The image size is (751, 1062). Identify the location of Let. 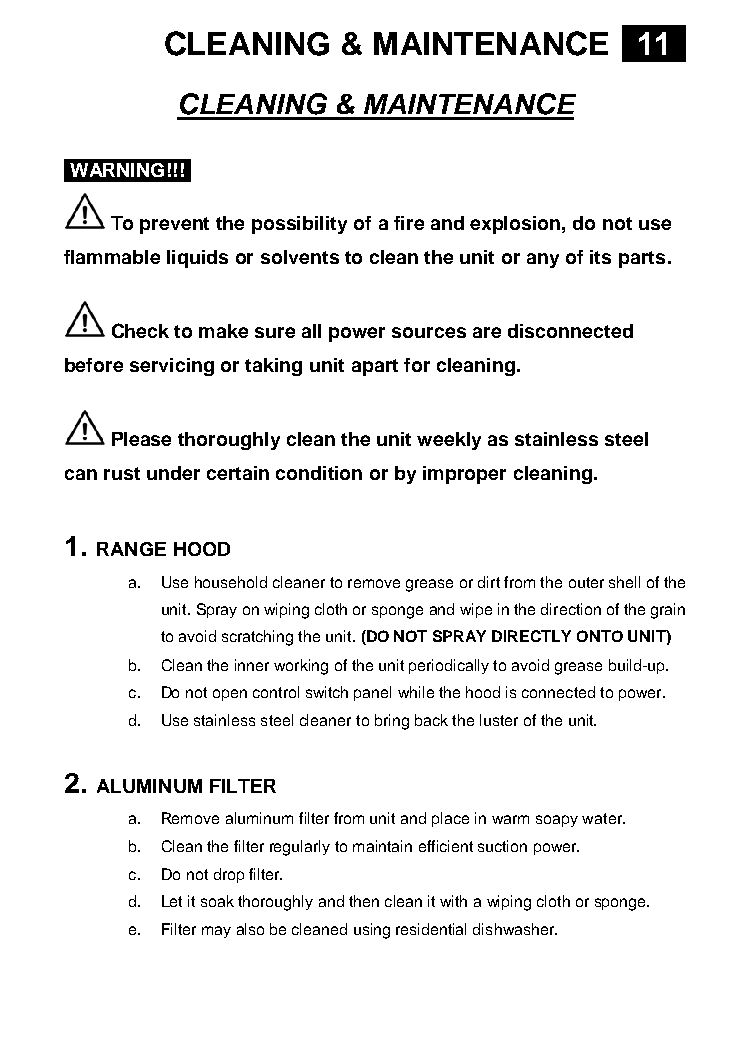
(172, 901).
